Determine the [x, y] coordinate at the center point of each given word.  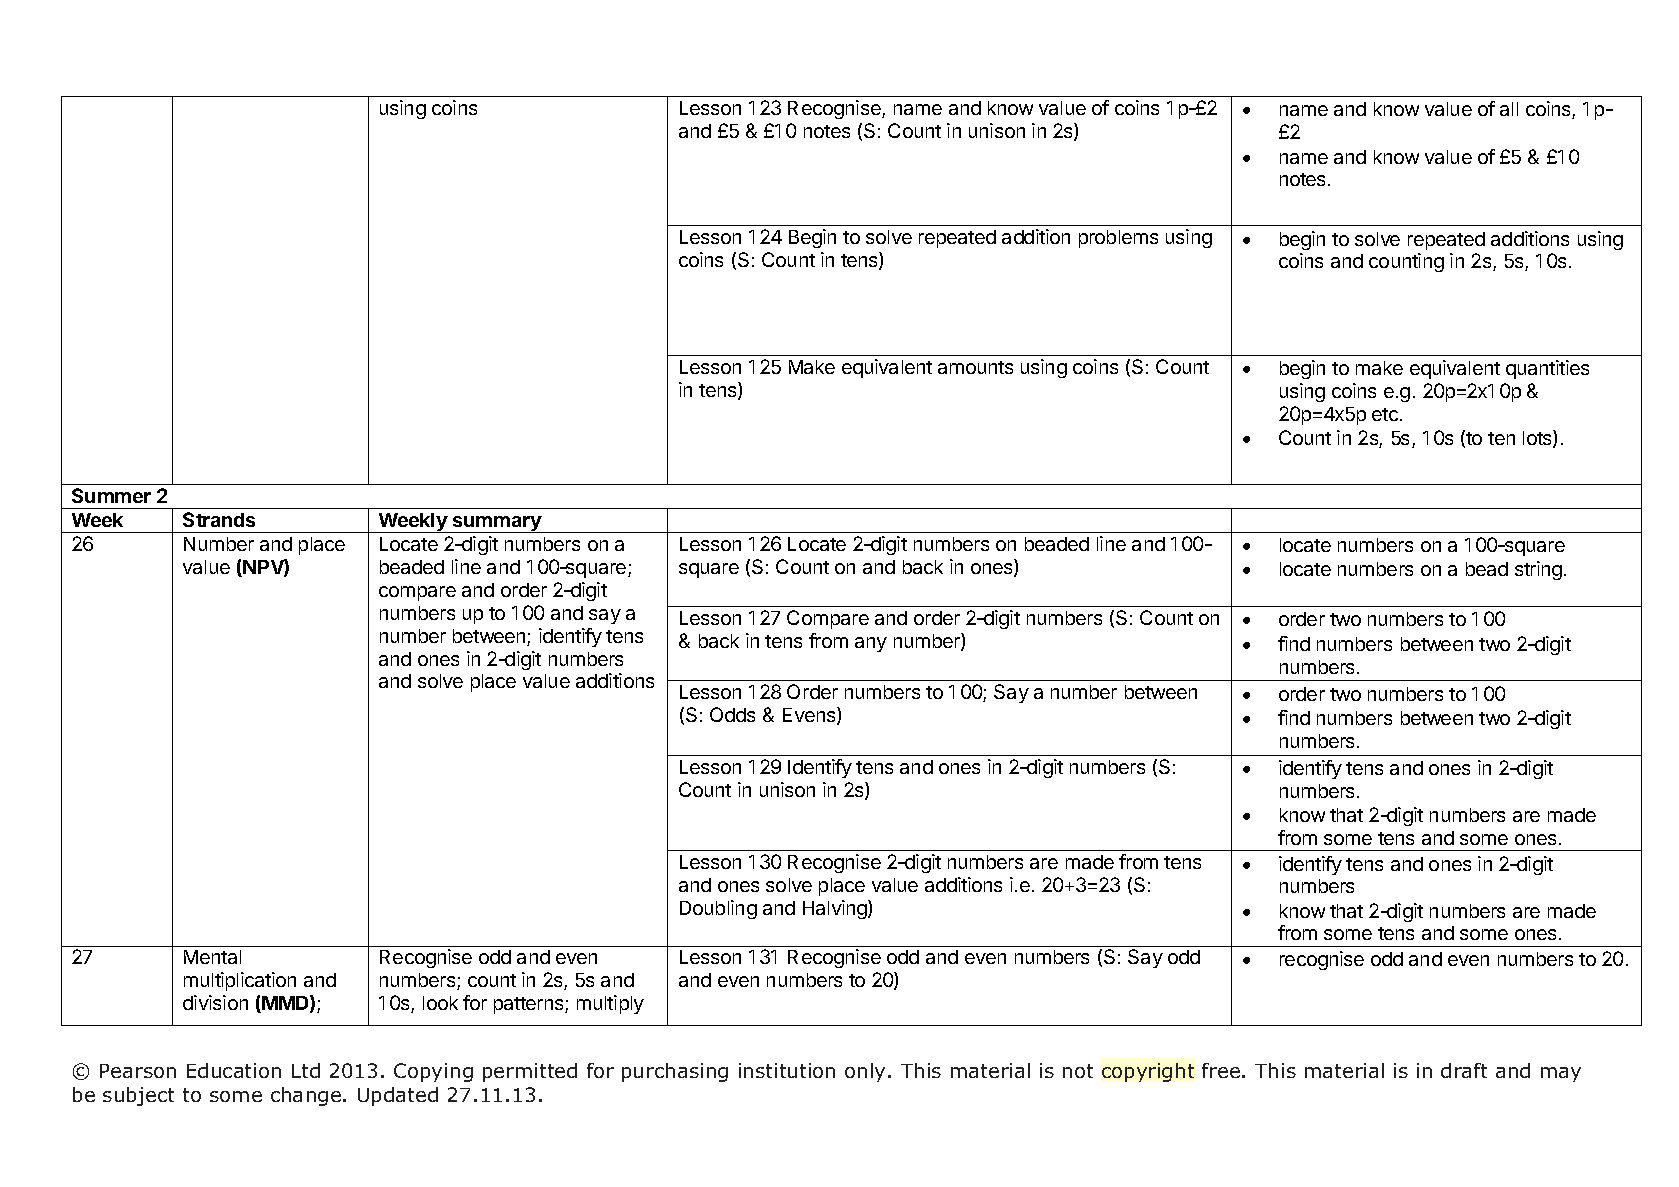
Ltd [306, 1070]
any [871, 644]
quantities [1547, 369]
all [1509, 109]
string [1538, 570]
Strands [219, 519]
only [867, 1072]
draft [1464, 1070]
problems [1118, 239]
